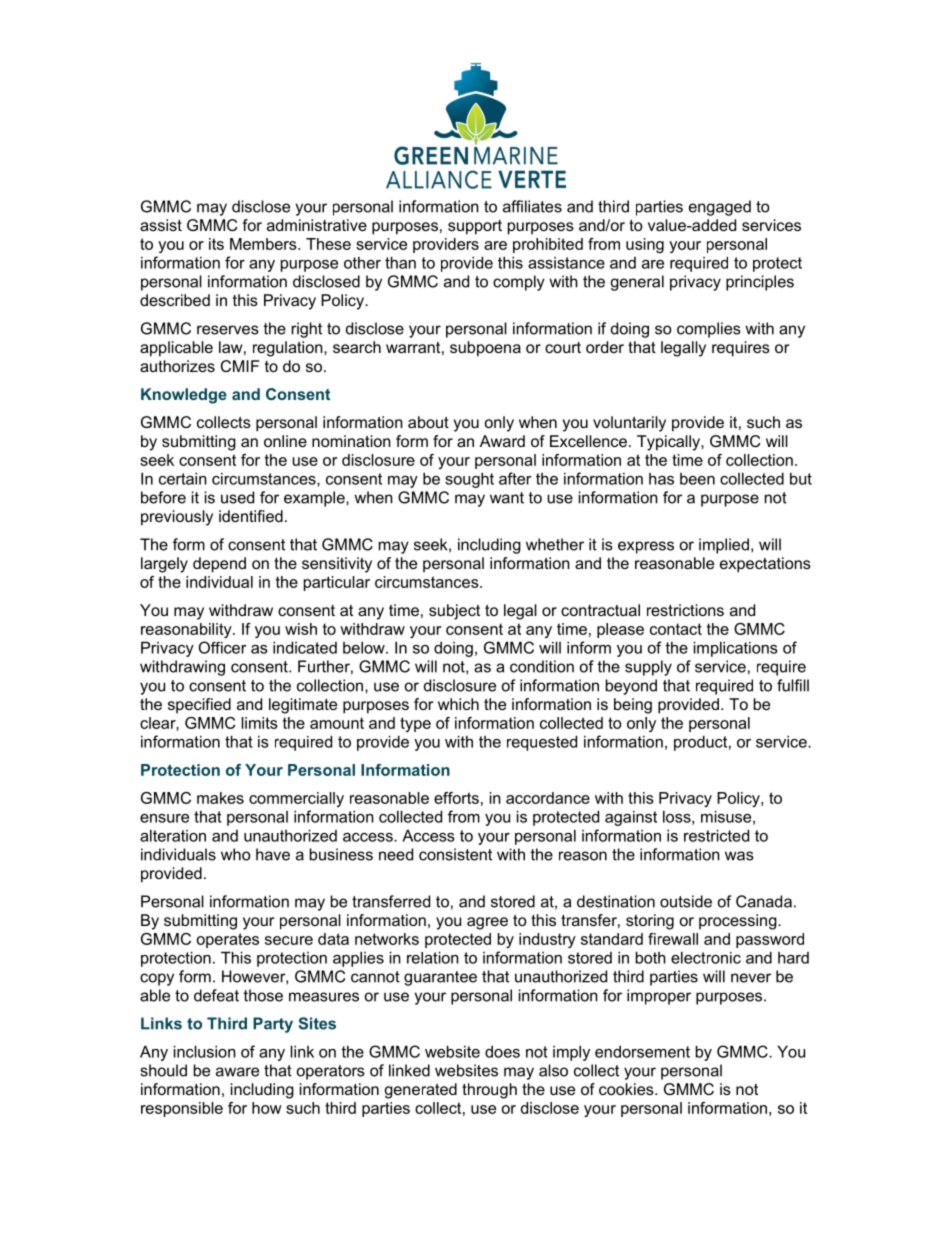 The image size is (952, 1233). I want to click on identified, so click(251, 516).
